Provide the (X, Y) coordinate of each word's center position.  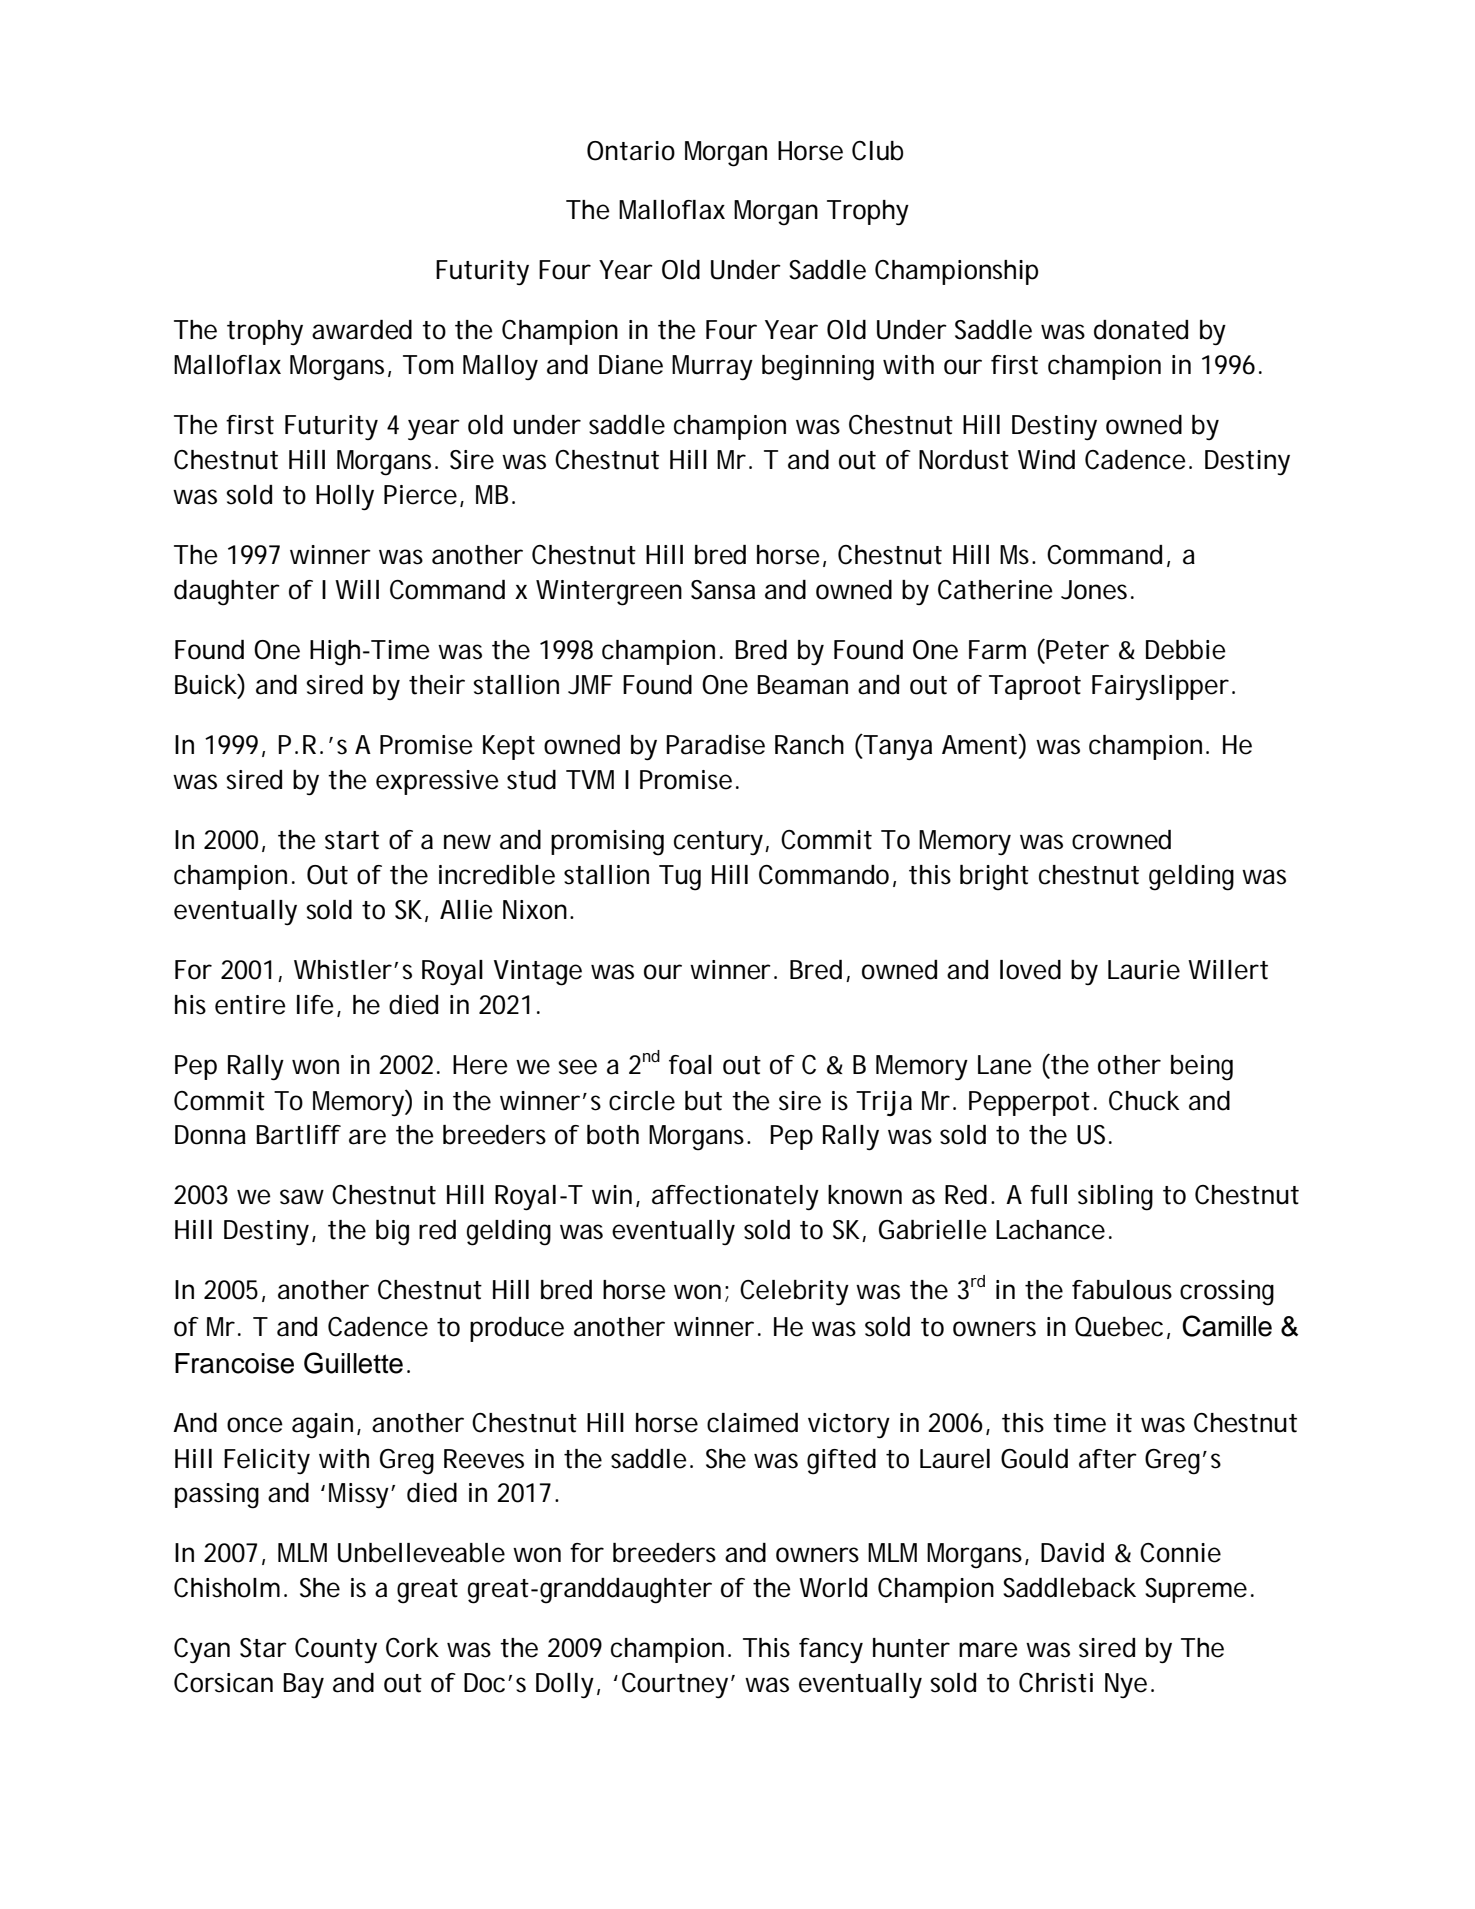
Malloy (500, 367)
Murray (712, 368)
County (336, 1651)
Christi (1056, 1683)
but (703, 1101)
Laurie (1144, 970)
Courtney (675, 1686)
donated (1141, 330)
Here (480, 1065)
